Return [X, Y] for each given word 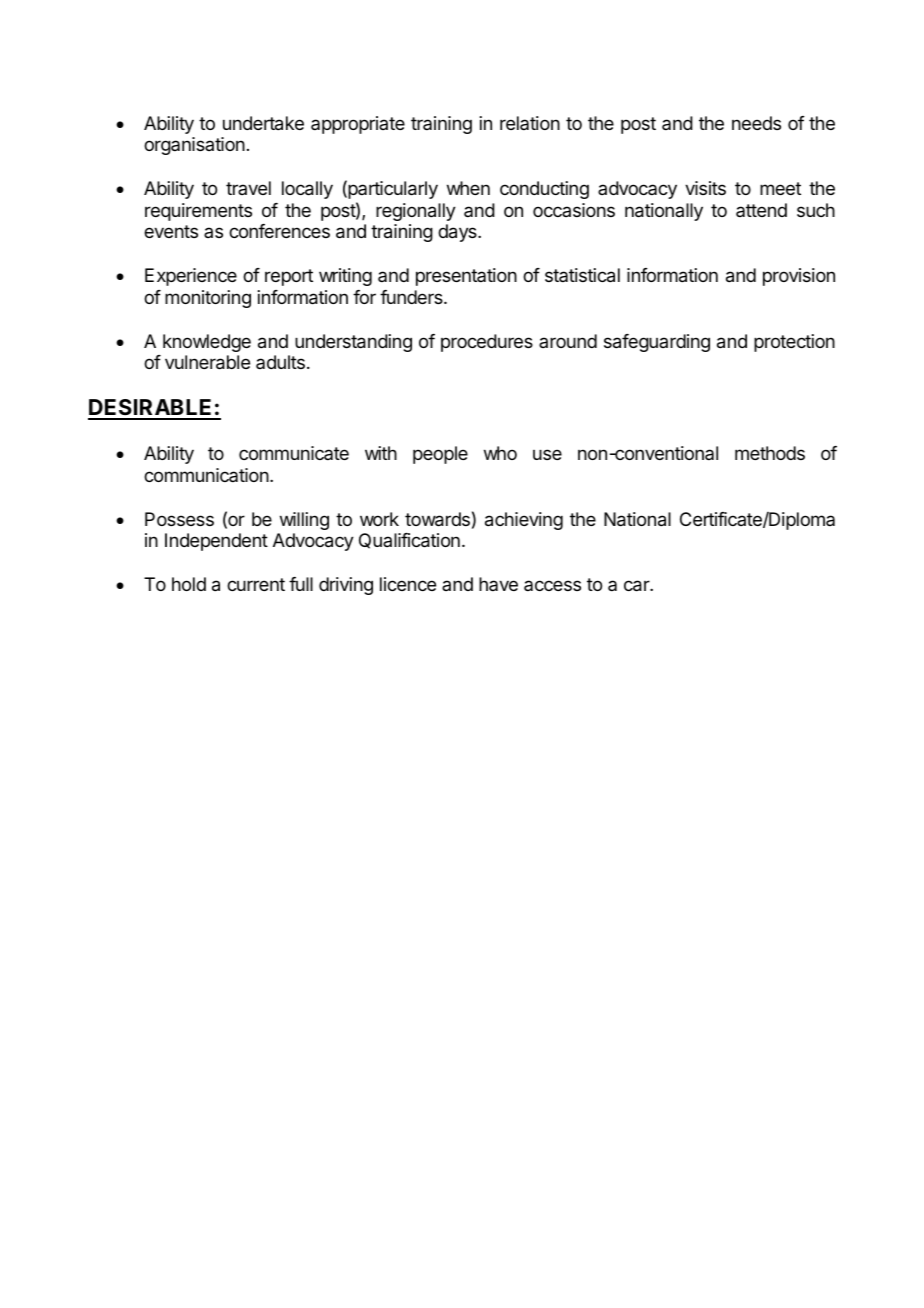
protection [794, 343]
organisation [194, 146]
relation [530, 123]
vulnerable [207, 362]
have [498, 584]
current [256, 584]
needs [756, 123]
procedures [487, 343]
